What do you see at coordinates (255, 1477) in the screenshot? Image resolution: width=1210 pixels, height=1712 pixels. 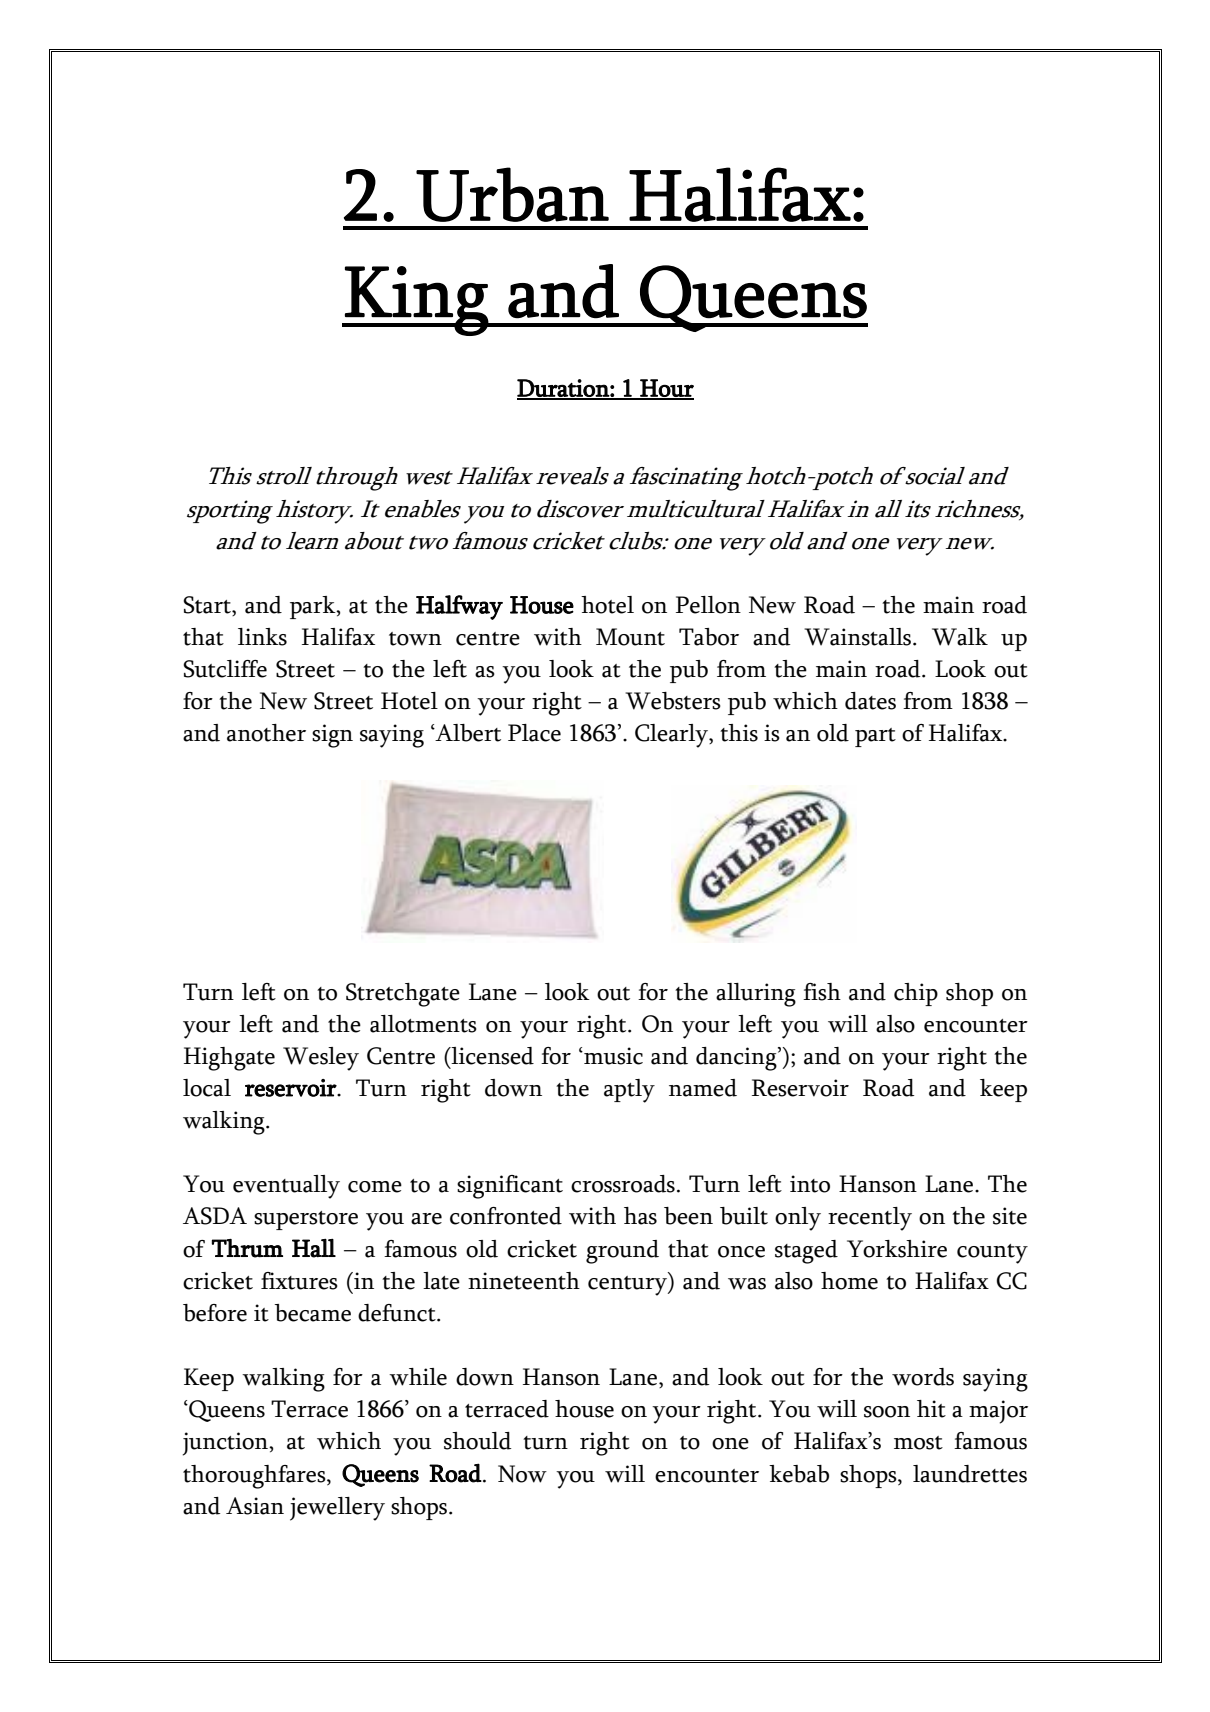 I see `thoroughfares` at bounding box center [255, 1477].
